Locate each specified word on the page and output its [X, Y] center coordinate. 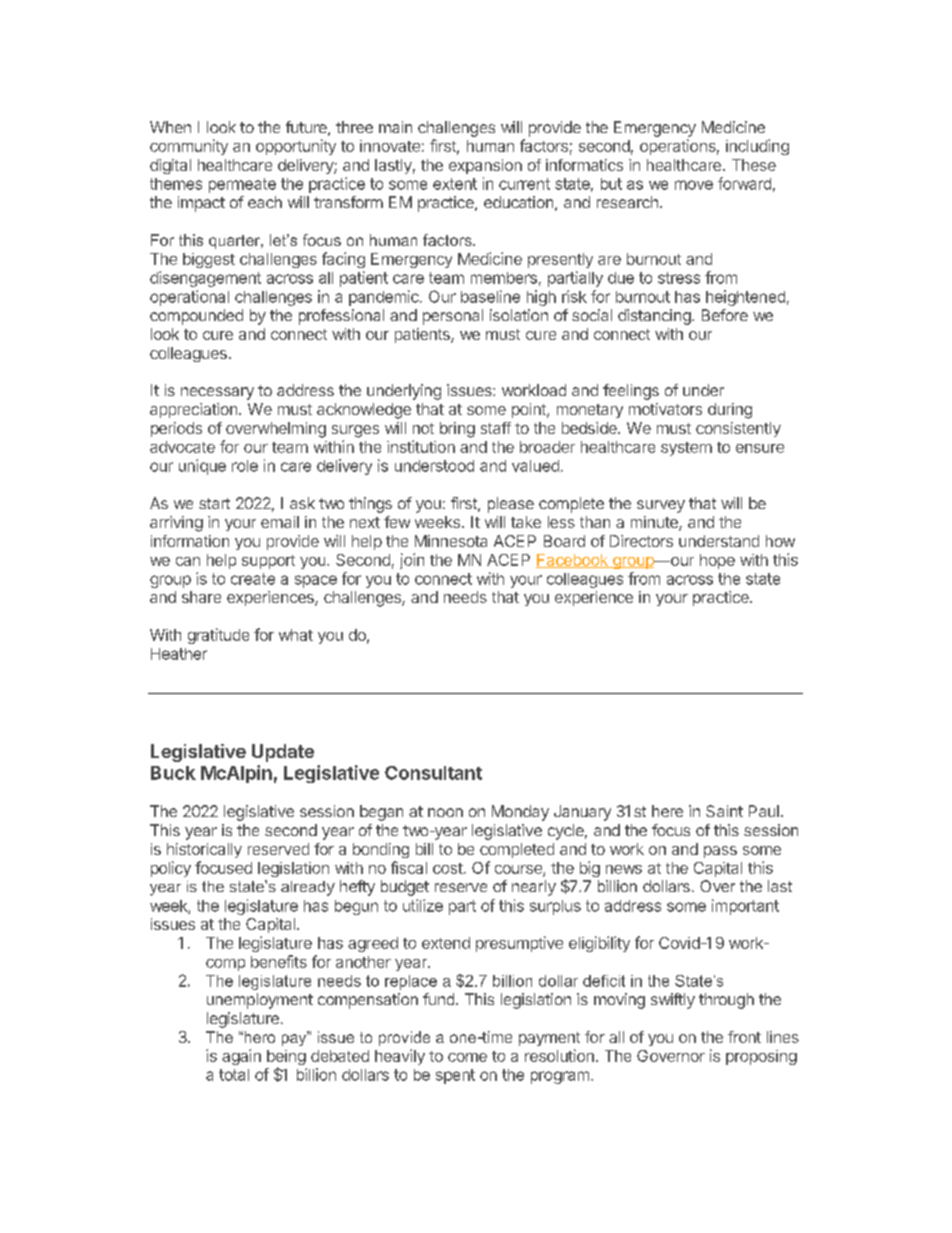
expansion [485, 166]
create [253, 579]
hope [717, 561]
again [241, 1057]
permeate [242, 185]
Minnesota [451, 541]
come [467, 1057]
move [694, 185]
